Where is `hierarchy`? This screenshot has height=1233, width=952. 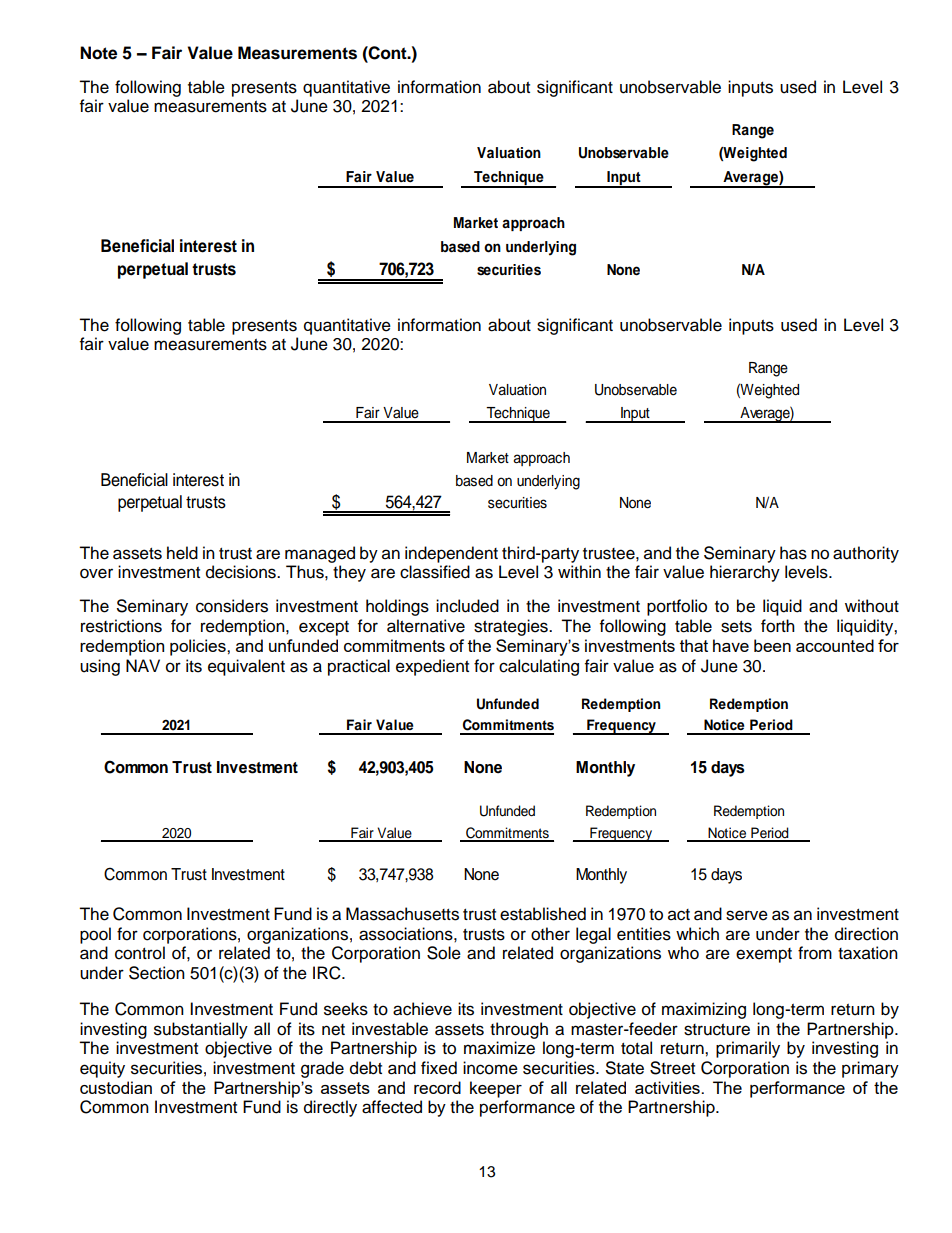 hierarchy is located at coordinates (745, 573).
